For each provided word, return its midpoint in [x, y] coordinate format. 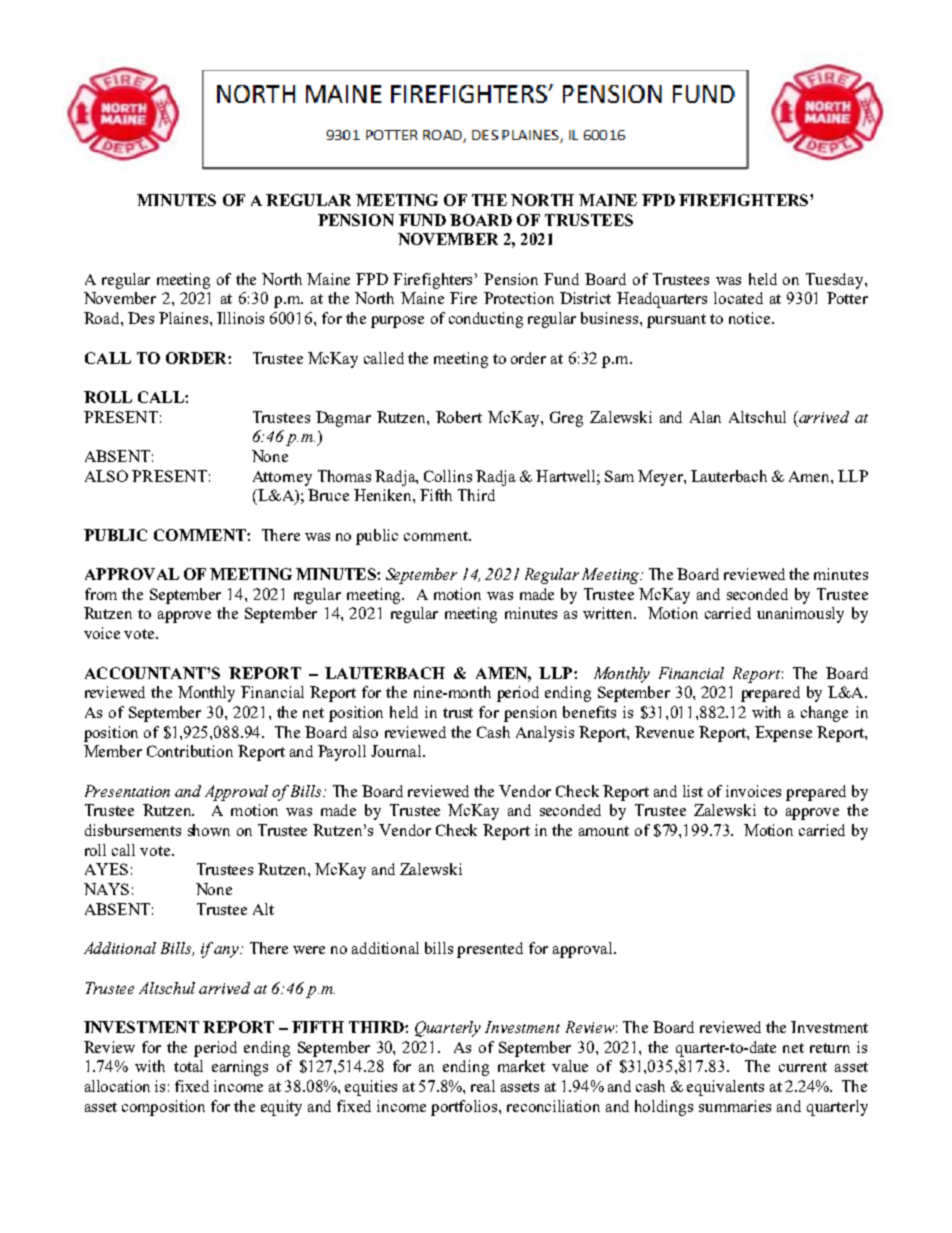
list [693, 791]
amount [604, 831]
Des [141, 318]
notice [751, 318]
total [188, 1066]
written [609, 613]
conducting [486, 320]
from [101, 594]
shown [209, 830]
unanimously [800, 615]
